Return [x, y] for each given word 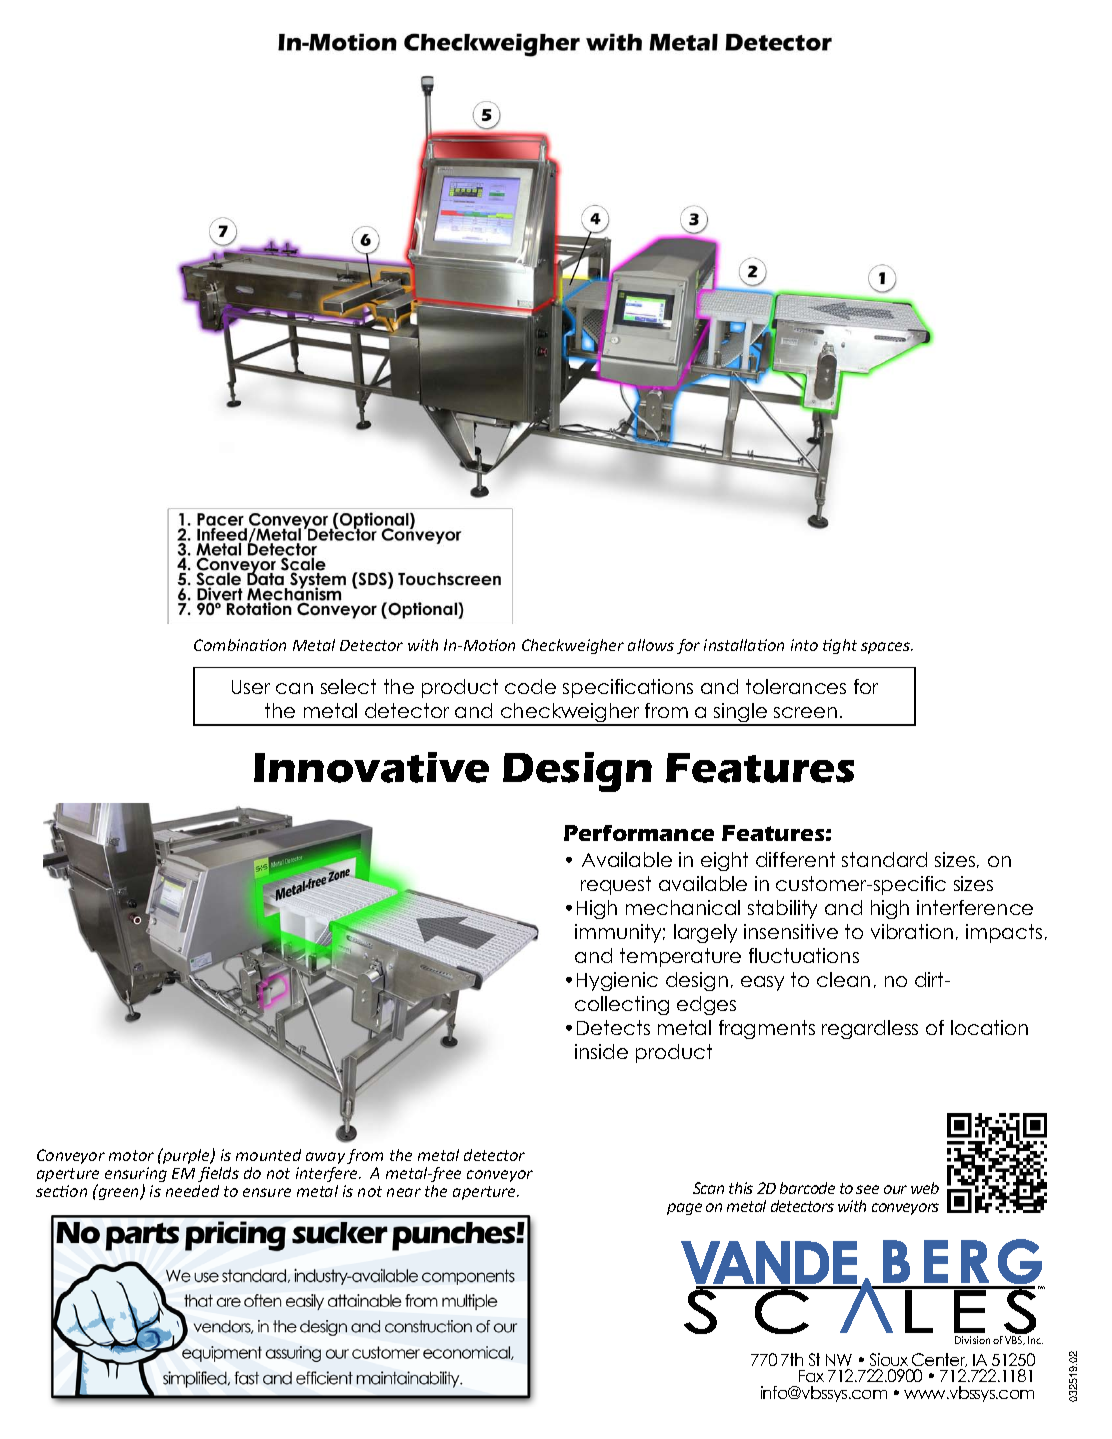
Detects [613, 1027]
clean [843, 979]
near [404, 1192]
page [684, 1209]
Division [972, 1340]
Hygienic [617, 981]
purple [186, 1156]
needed [192, 1191]
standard [884, 859]
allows [651, 645]
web [925, 1188]
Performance [639, 833]
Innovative [371, 767]
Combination [240, 645]
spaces [887, 648]
